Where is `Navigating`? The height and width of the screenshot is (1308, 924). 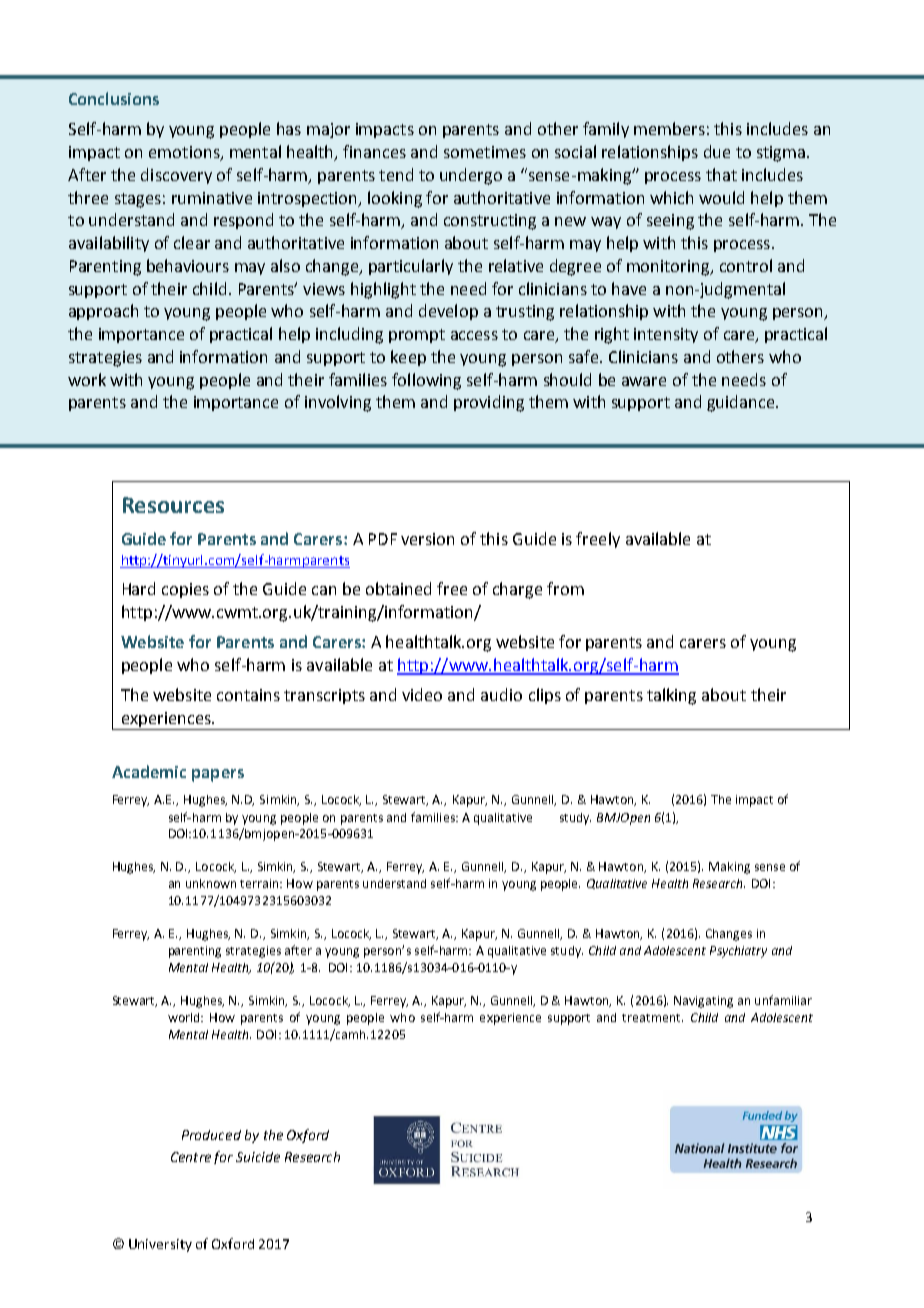 Navigating is located at coordinates (703, 1002).
